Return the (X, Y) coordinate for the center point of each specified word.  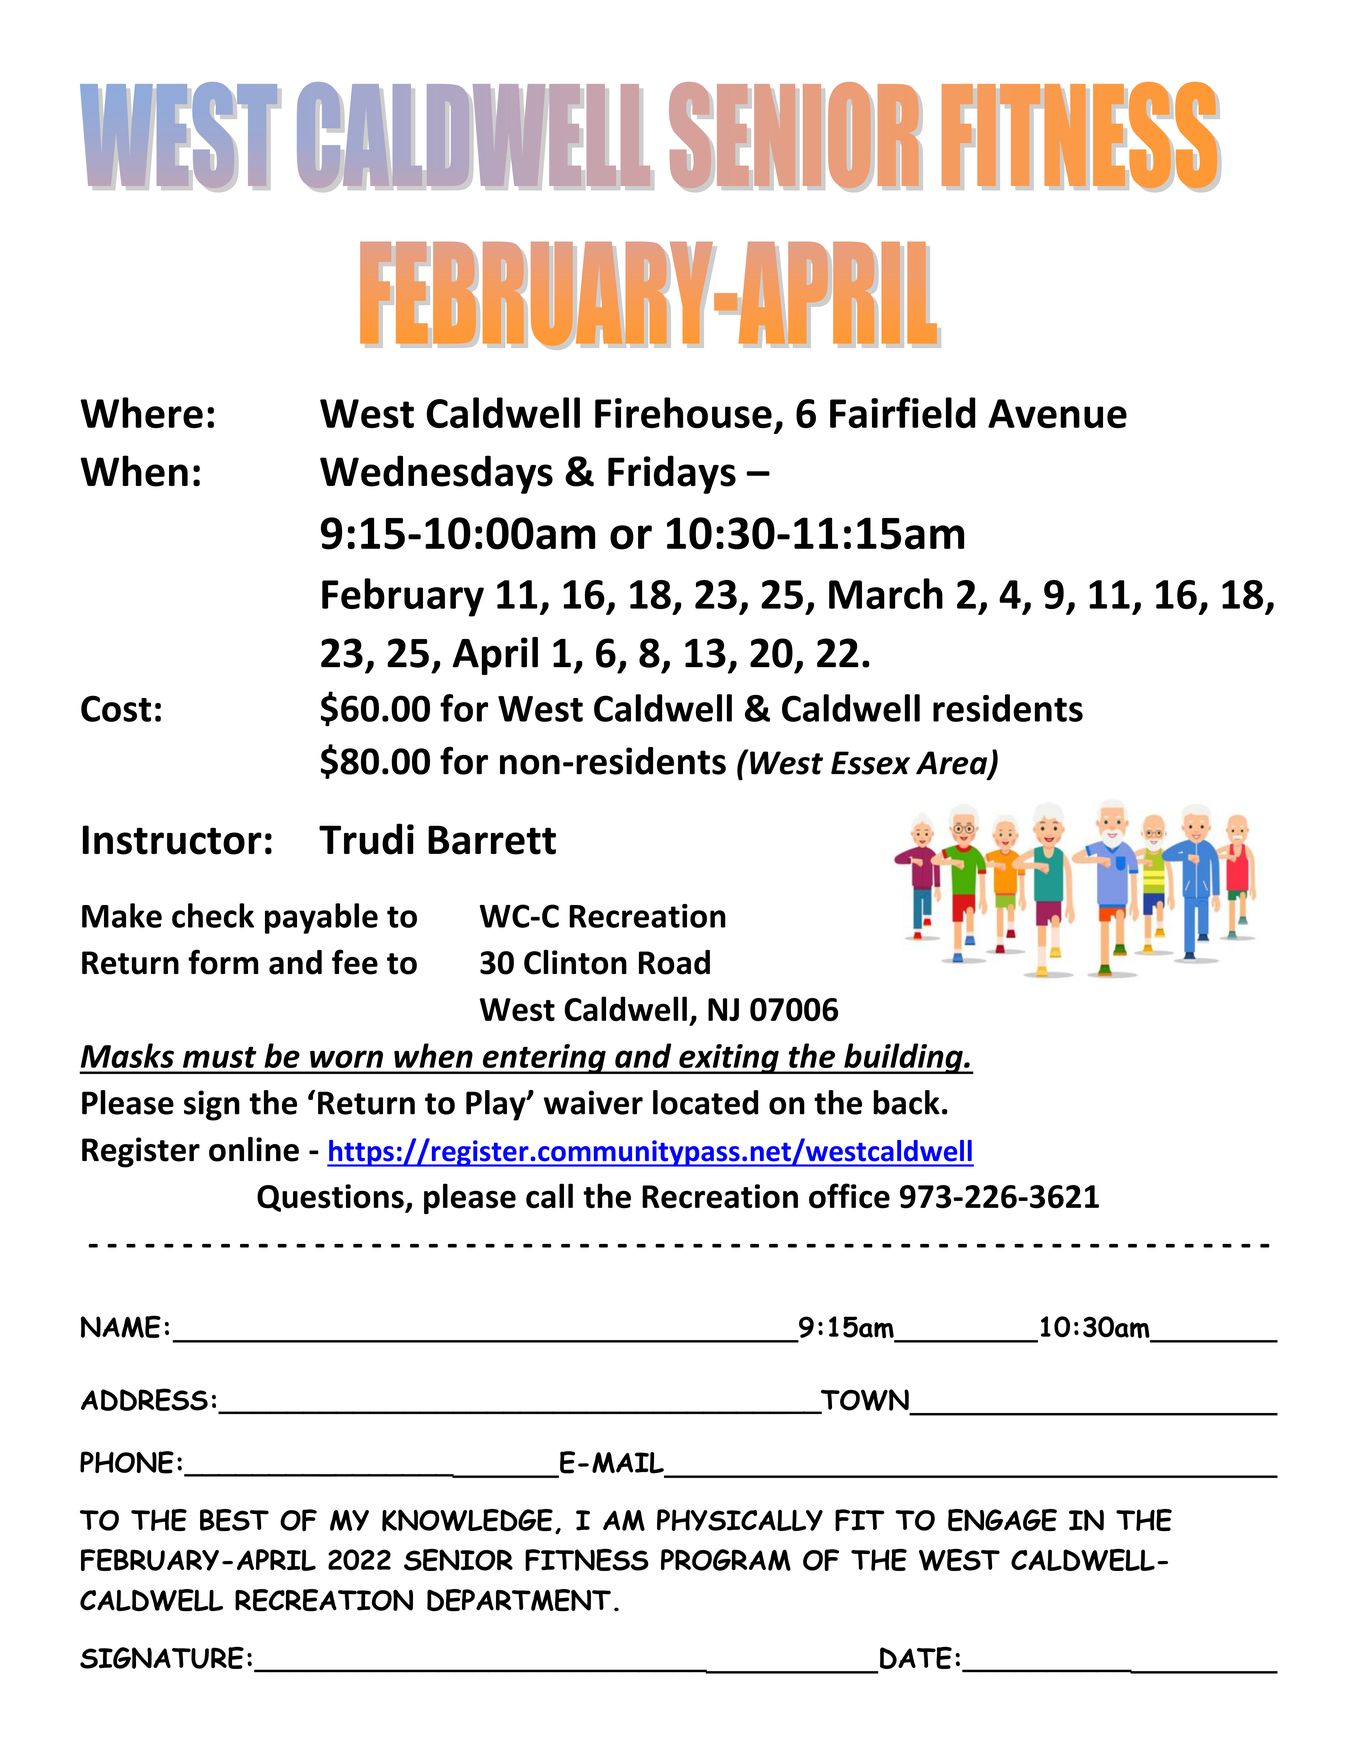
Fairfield (902, 412)
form (223, 962)
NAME (121, 1326)
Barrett (492, 840)
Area (953, 764)
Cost (116, 708)
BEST (234, 1520)
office (849, 1196)
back (907, 1102)
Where (141, 412)
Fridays (672, 474)
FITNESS (587, 1560)
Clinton (575, 962)
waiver (593, 1102)
